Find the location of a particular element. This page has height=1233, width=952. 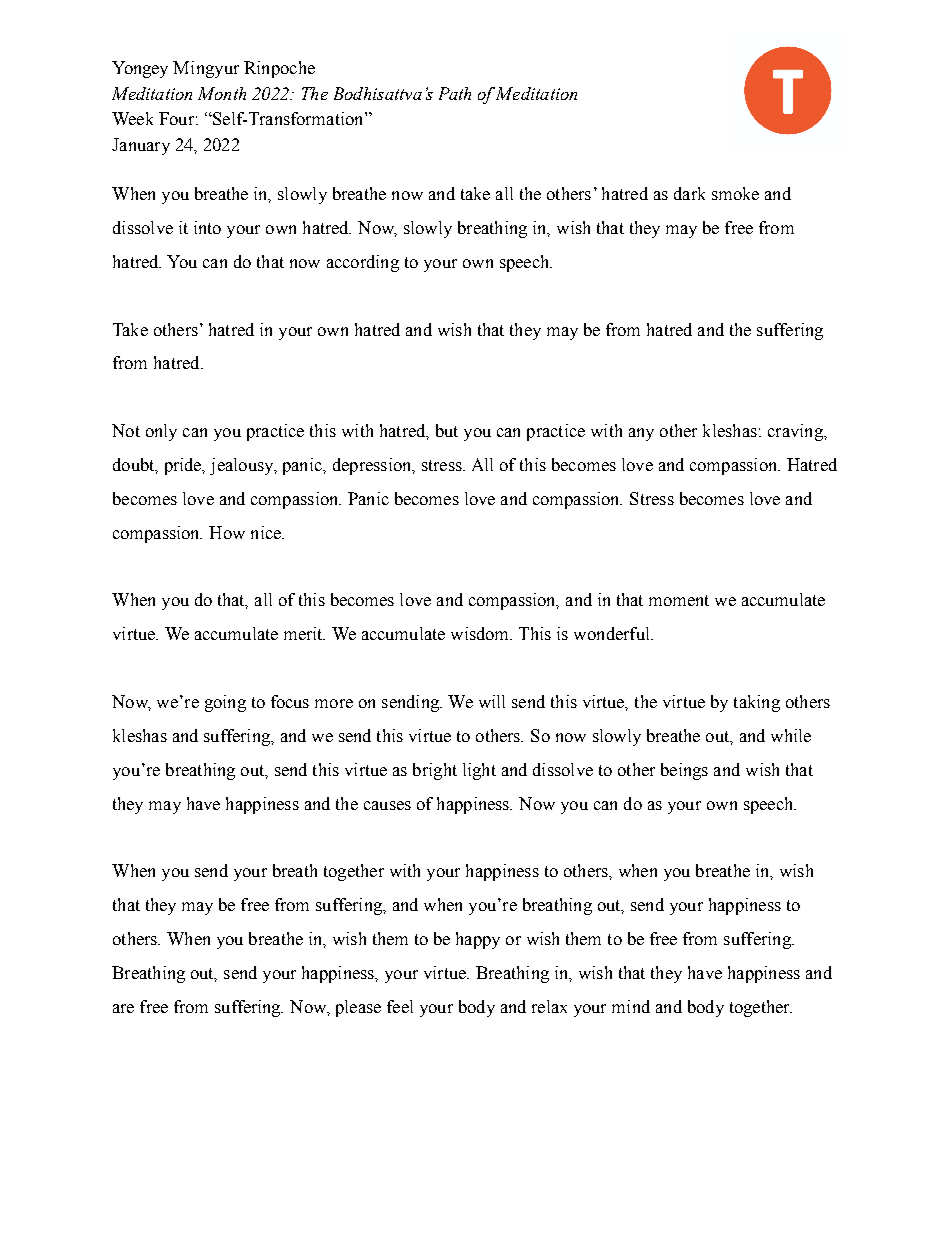

pride is located at coordinates (184, 466).
